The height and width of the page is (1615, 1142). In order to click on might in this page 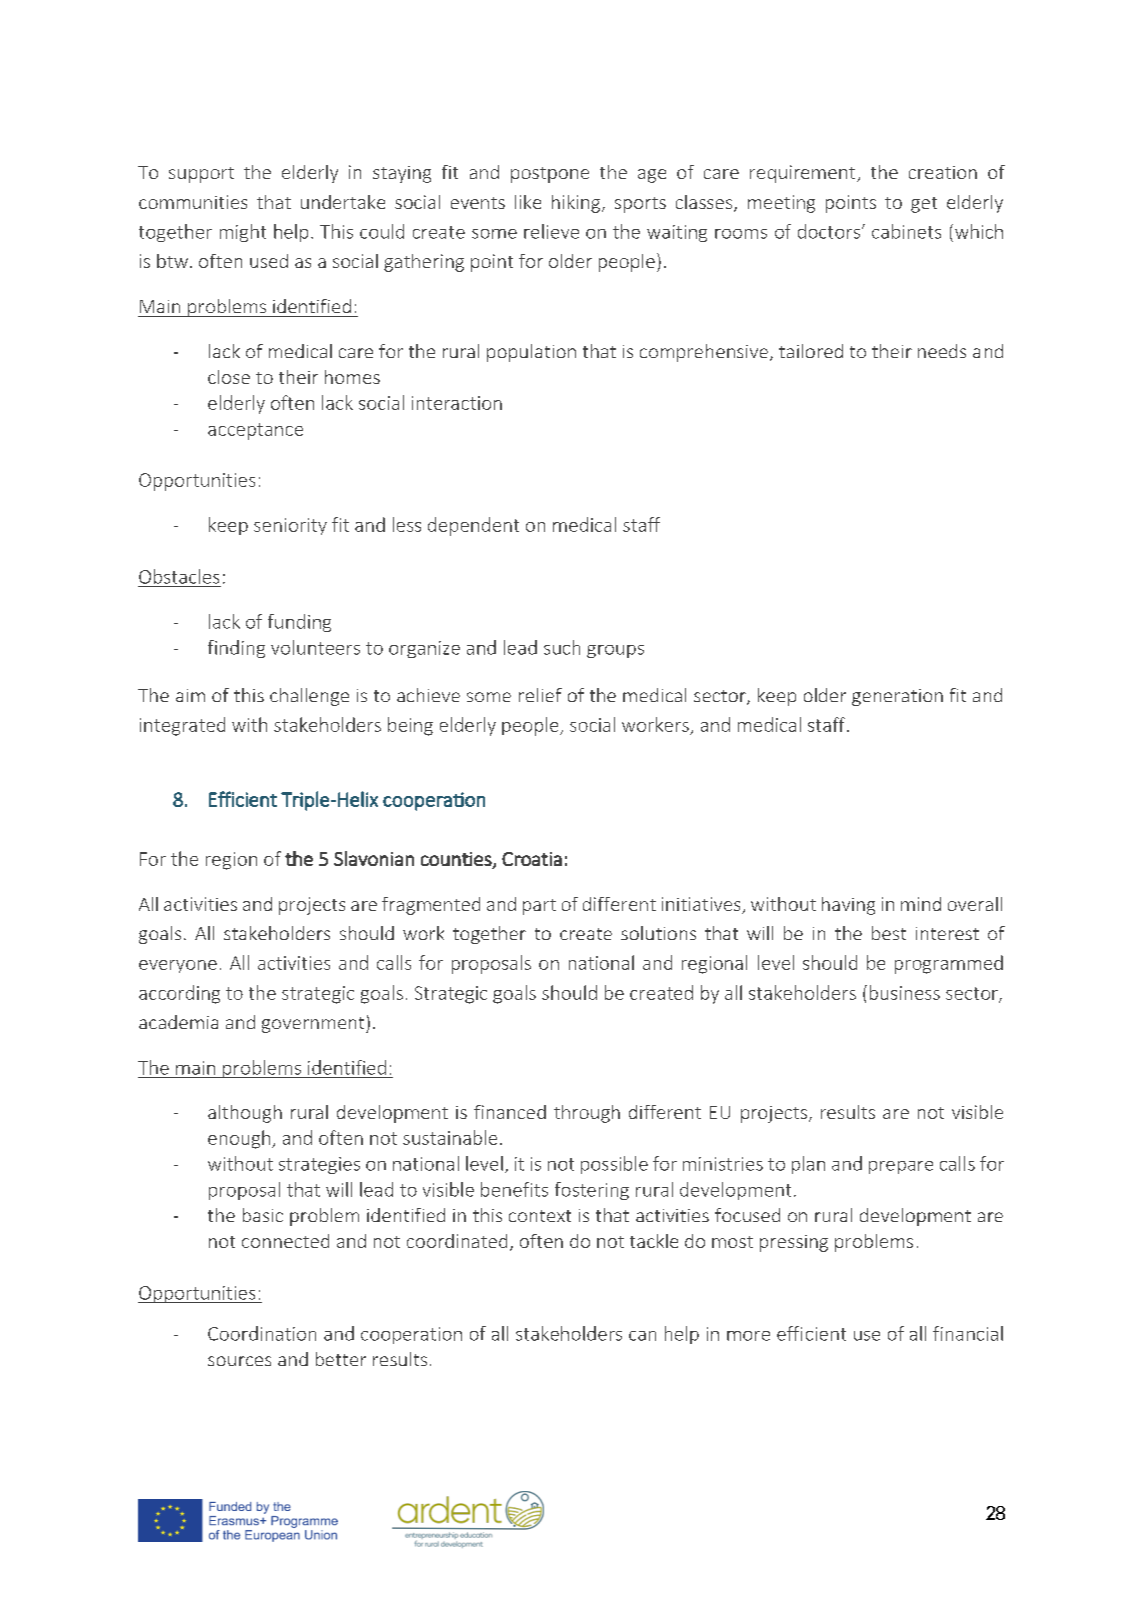, I will do `click(243, 233)`.
